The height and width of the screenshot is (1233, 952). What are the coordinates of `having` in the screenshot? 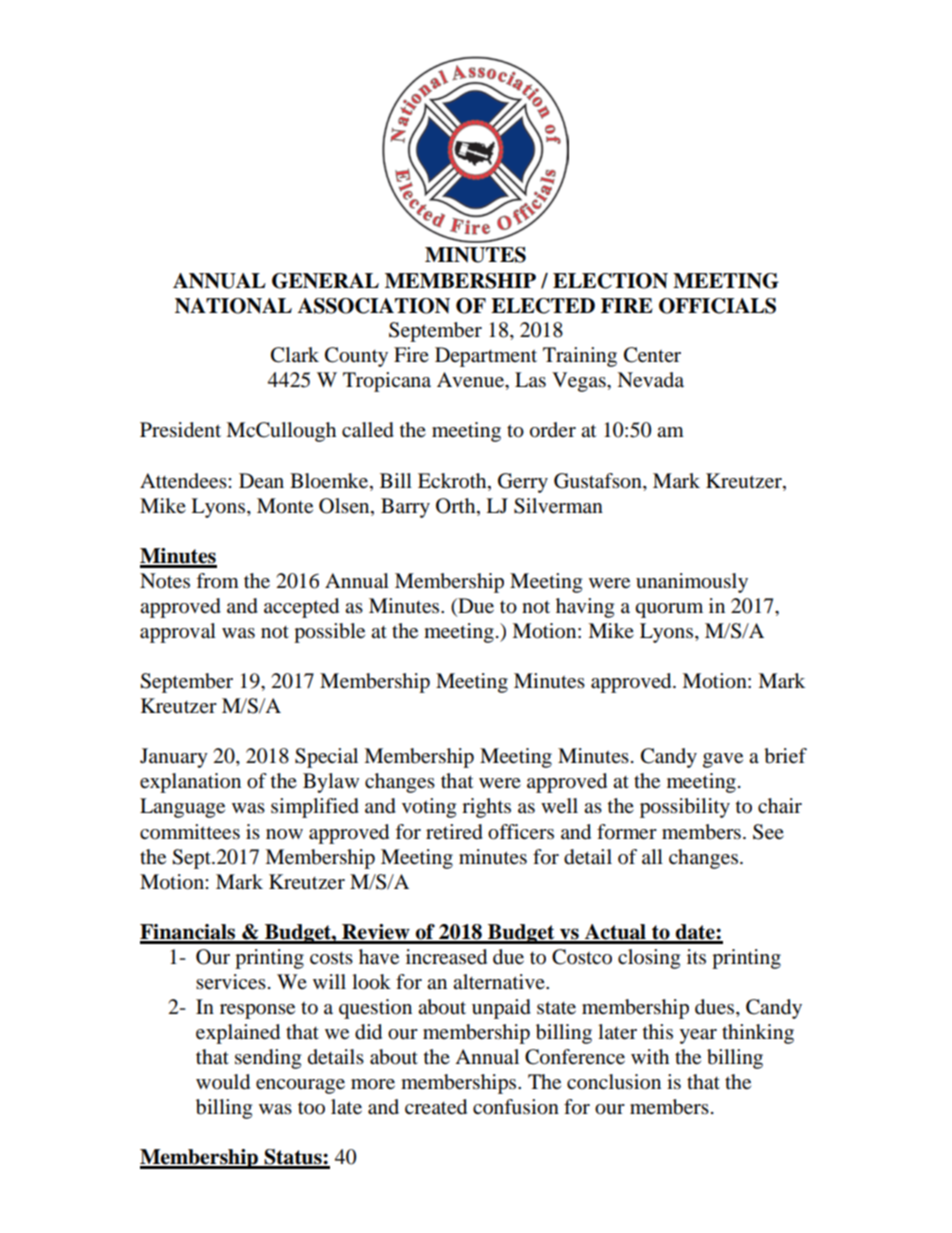 It's located at (585, 608).
